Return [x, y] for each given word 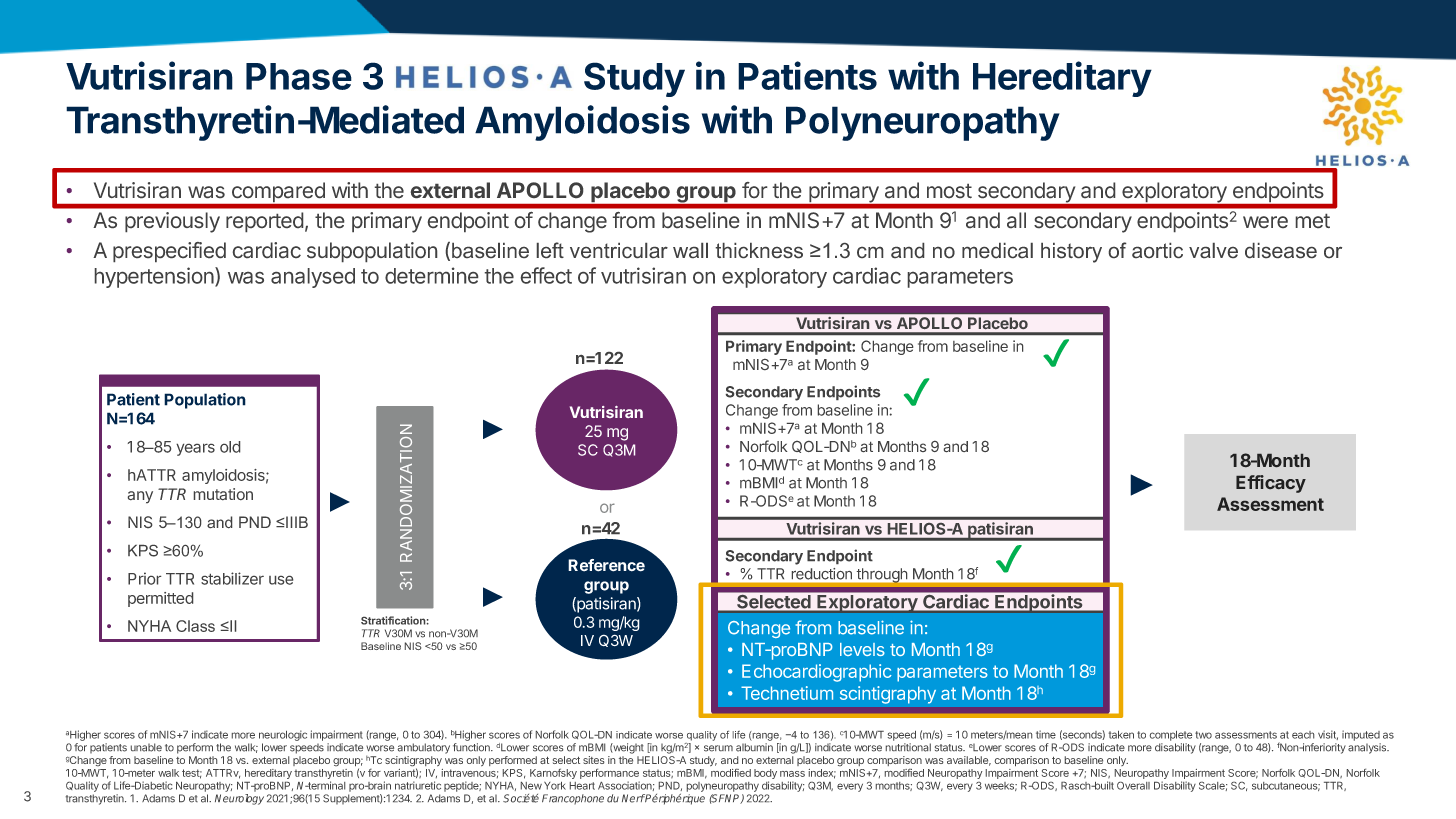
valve [1213, 250]
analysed [313, 278]
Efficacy [1271, 484]
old [230, 447]
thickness [759, 250]
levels [862, 649]
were [1265, 222]
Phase [299, 76]
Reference [606, 565]
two [1203, 735]
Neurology [239, 799]
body [765, 775]
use [281, 580]
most [949, 191]
